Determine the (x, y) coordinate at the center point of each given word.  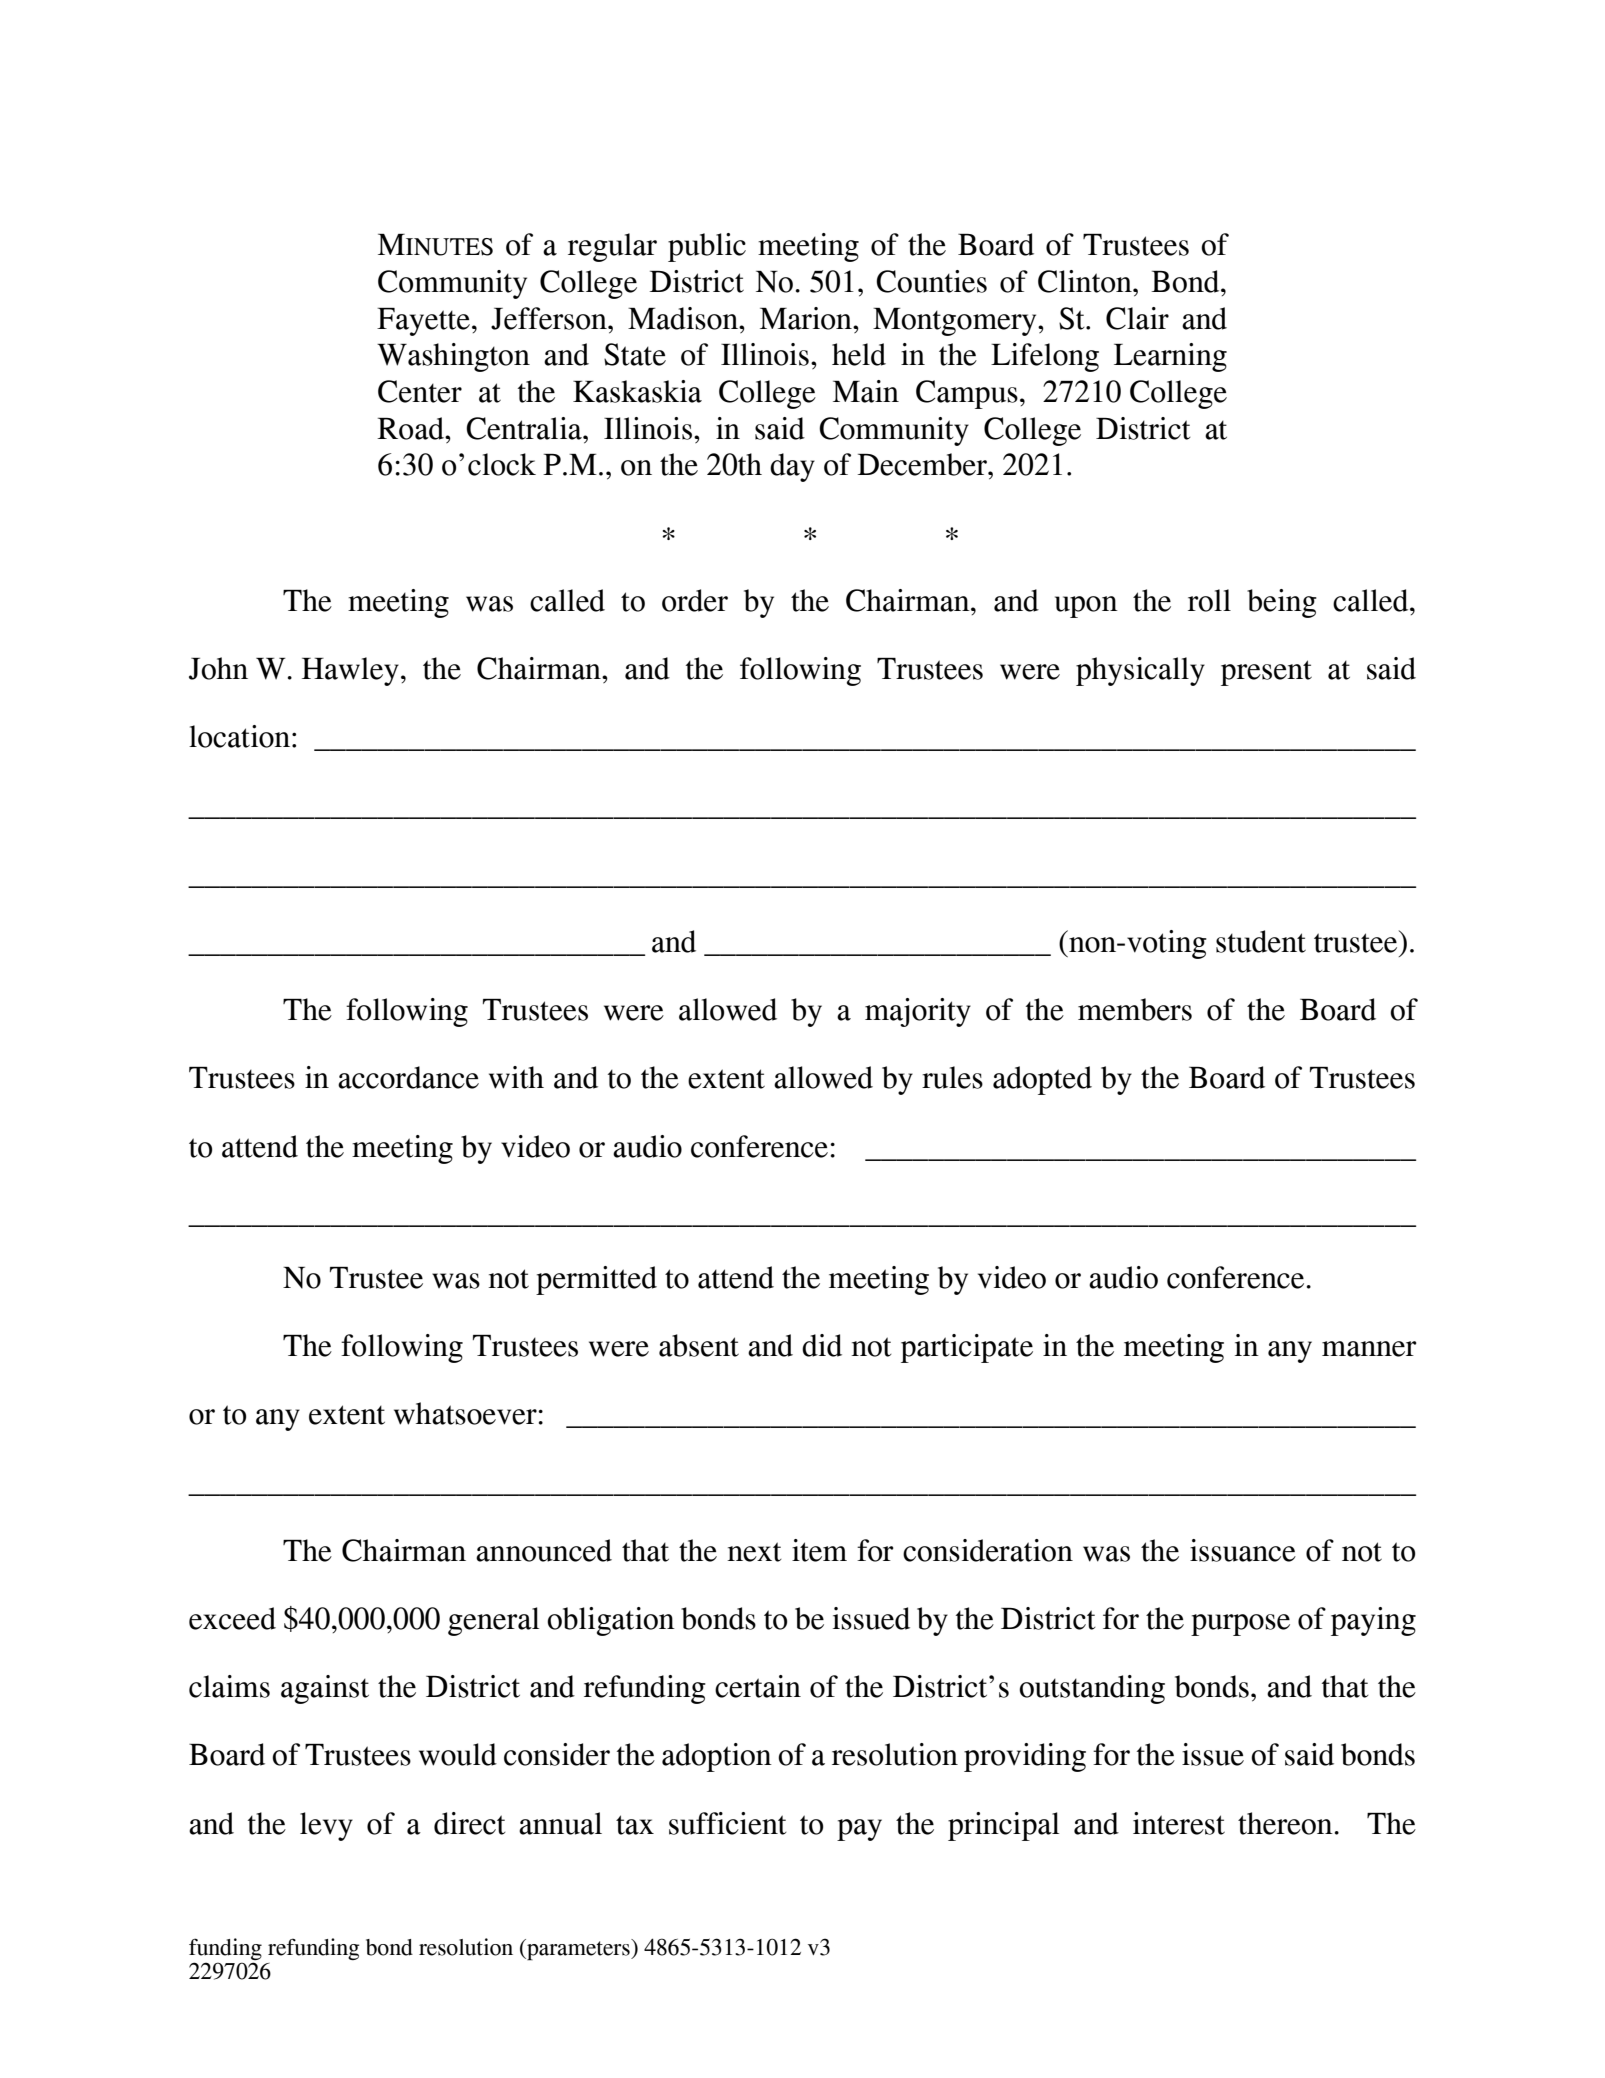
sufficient (728, 1823)
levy (326, 1826)
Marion (807, 318)
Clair (1137, 318)
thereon (1285, 1823)
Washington (453, 357)
